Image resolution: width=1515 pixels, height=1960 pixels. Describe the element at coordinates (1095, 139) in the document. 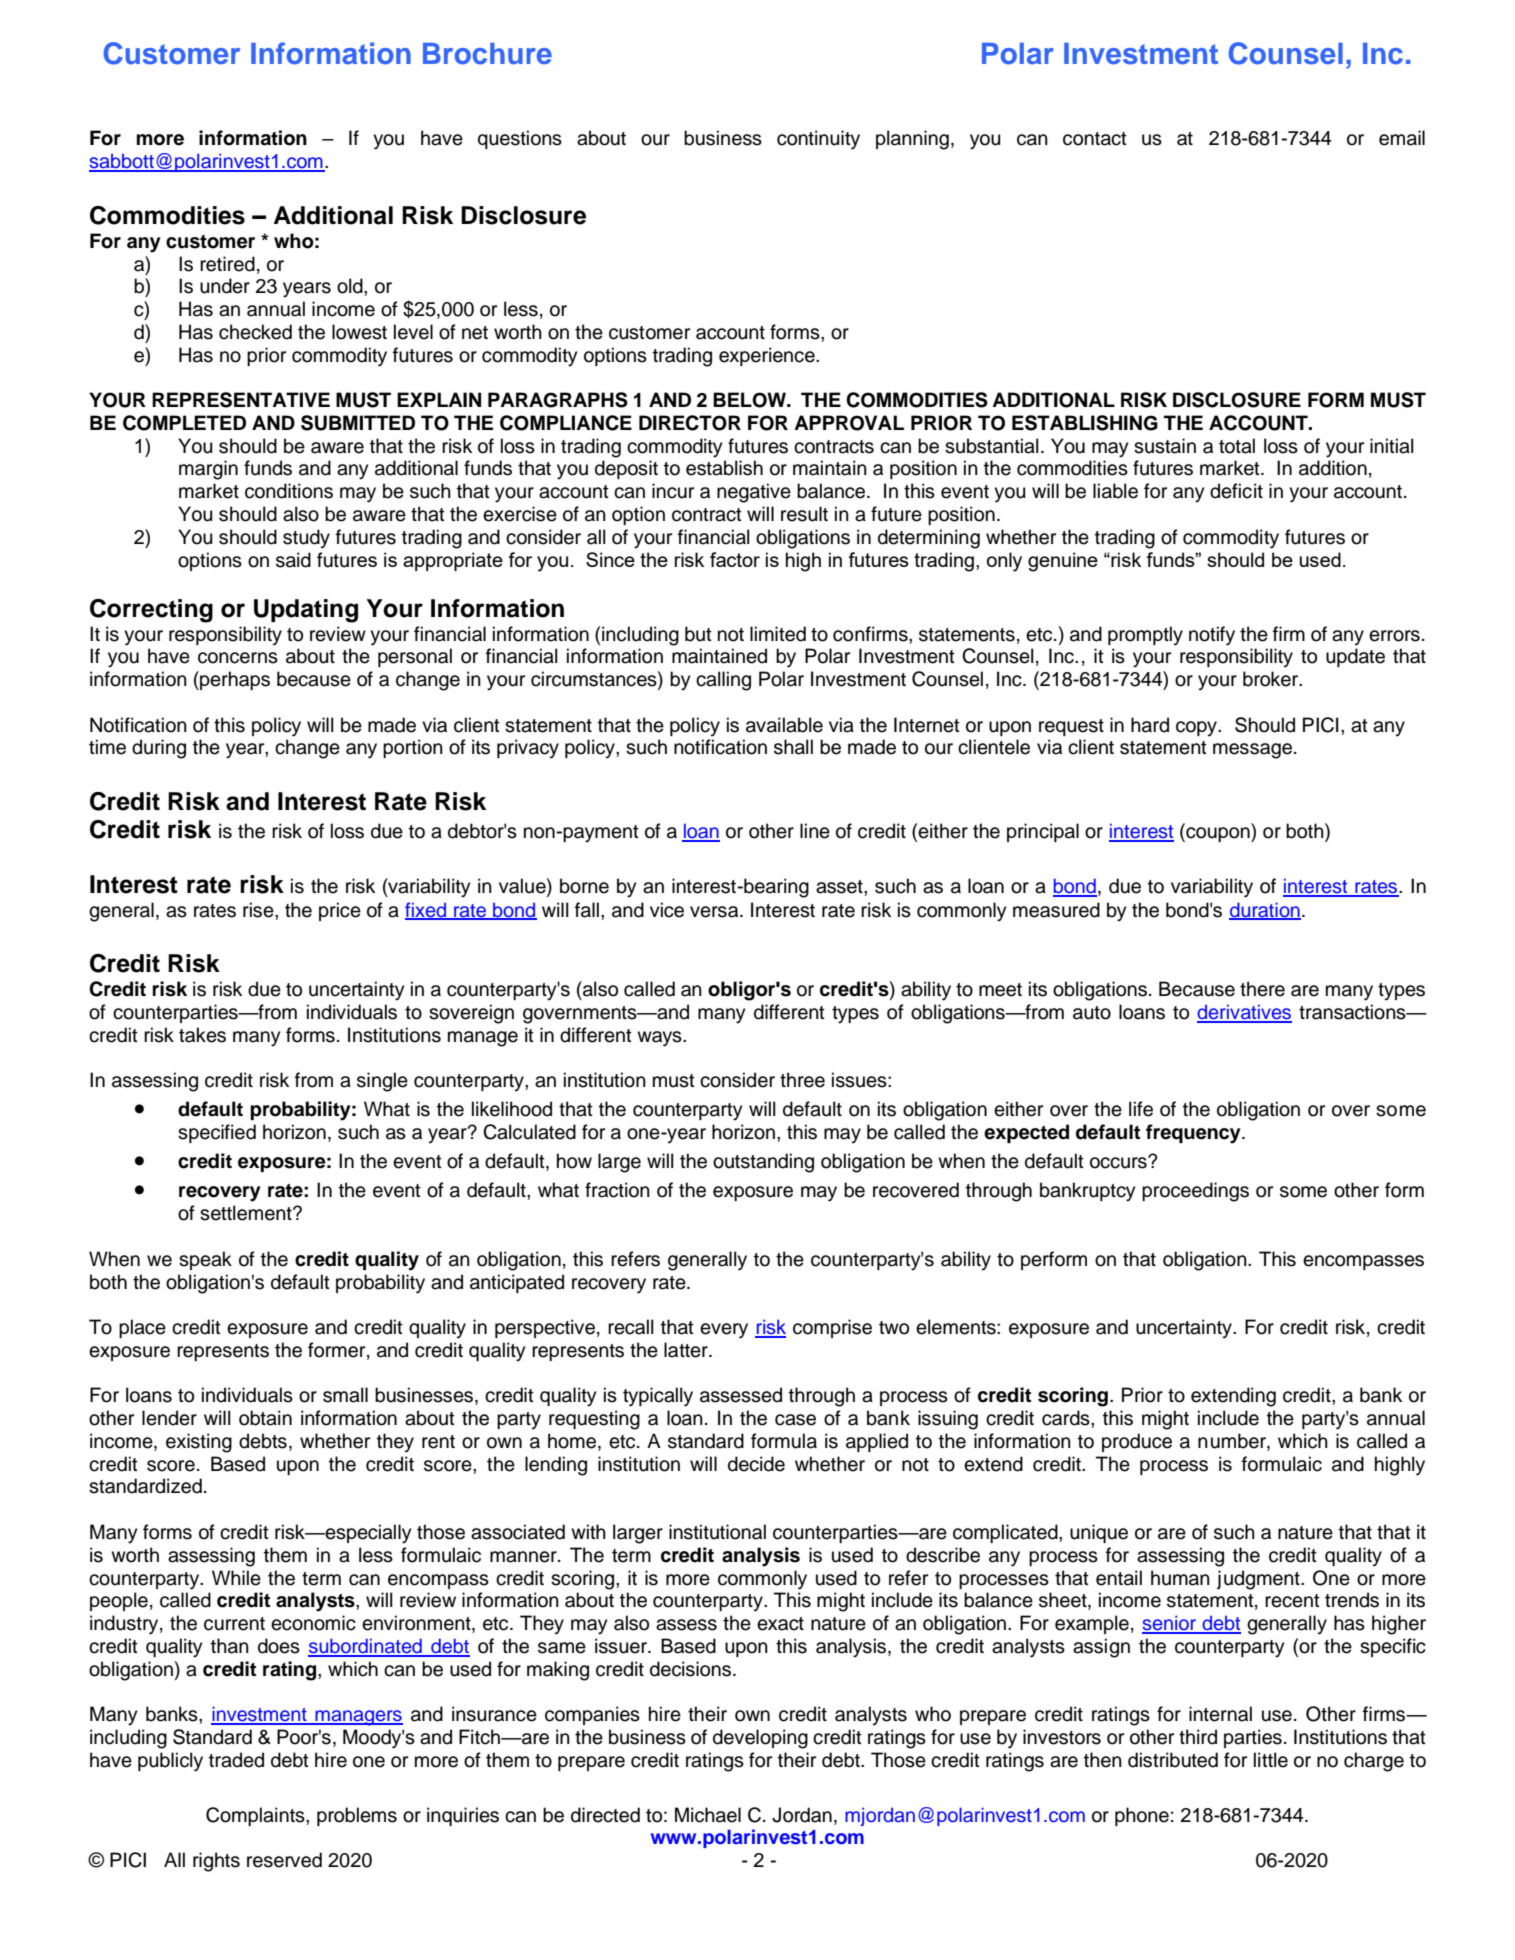

I see `contact` at that location.
